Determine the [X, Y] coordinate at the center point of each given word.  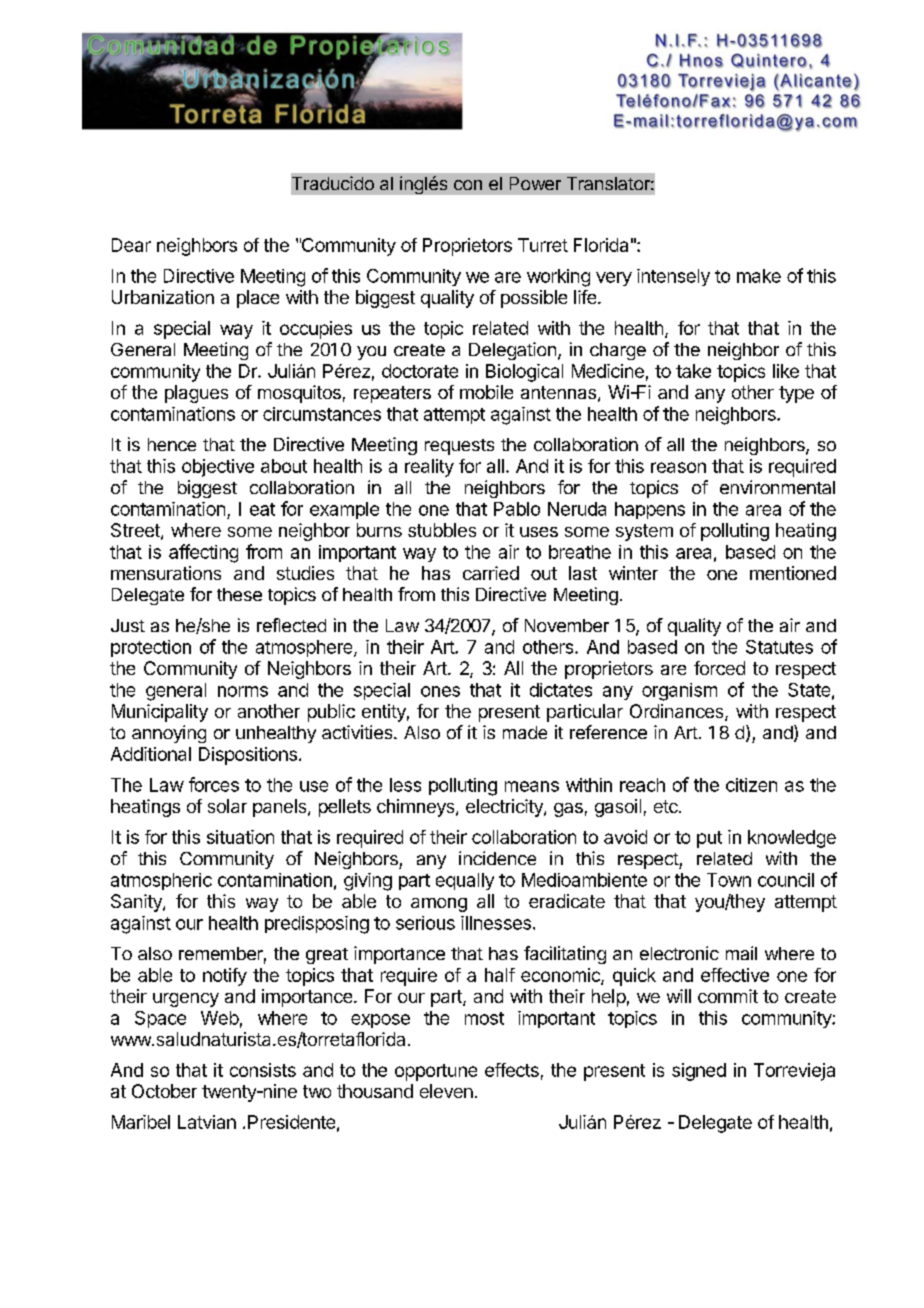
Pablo [517, 509]
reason [678, 467]
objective [218, 468]
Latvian [207, 1122]
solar [227, 806]
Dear [131, 245]
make [759, 276]
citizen [751, 785]
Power [535, 183]
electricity [505, 808]
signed [699, 1072]
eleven [446, 1091]
